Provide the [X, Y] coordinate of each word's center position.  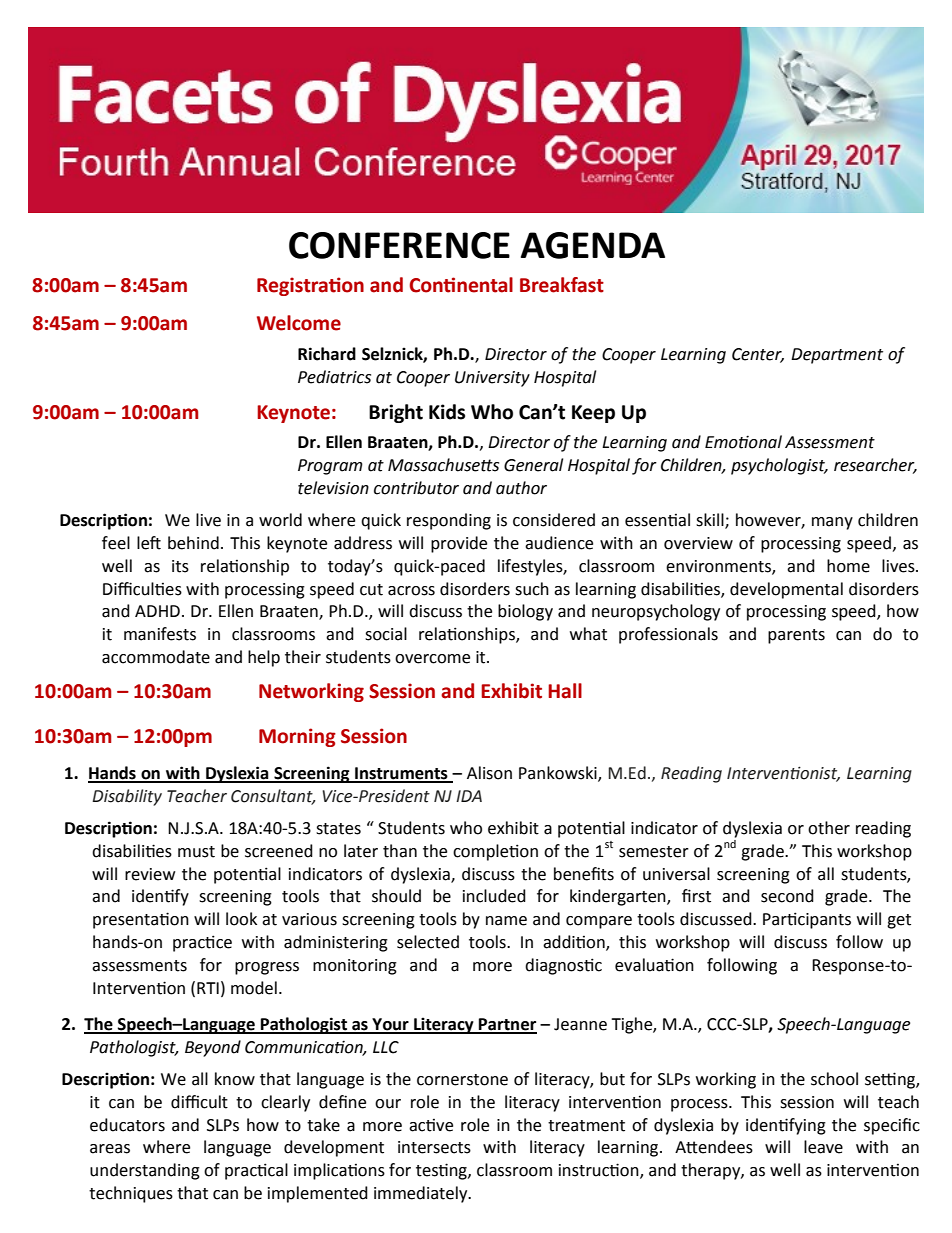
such [532, 589]
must [196, 852]
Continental [461, 285]
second [787, 896]
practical [256, 1171]
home [848, 566]
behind [193, 543]
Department [837, 356]
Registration [310, 286]
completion [495, 852]
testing [442, 1171]
